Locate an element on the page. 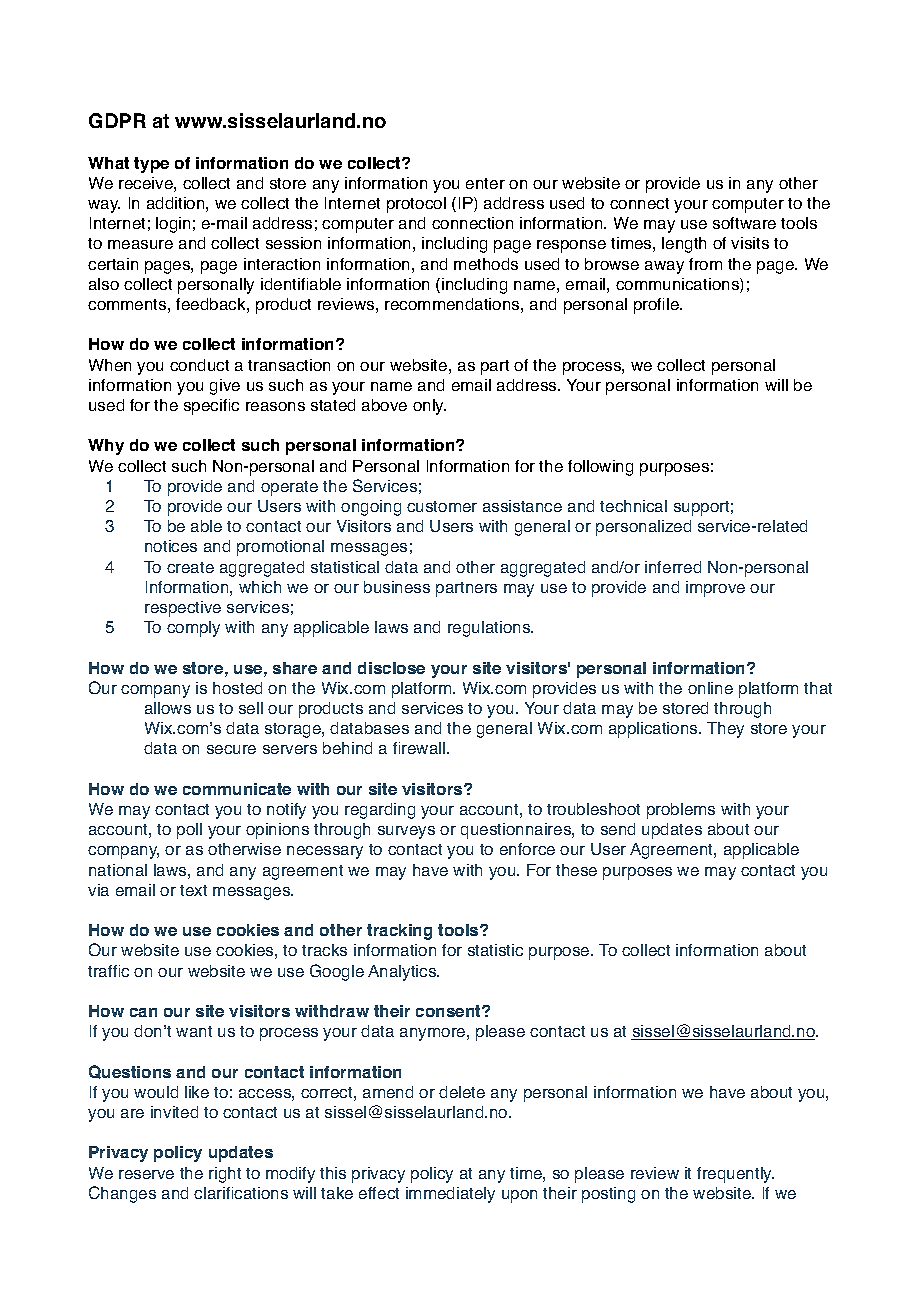 Image resolution: width=924 pixels, height=1308 pixels. problems is located at coordinates (681, 811).
